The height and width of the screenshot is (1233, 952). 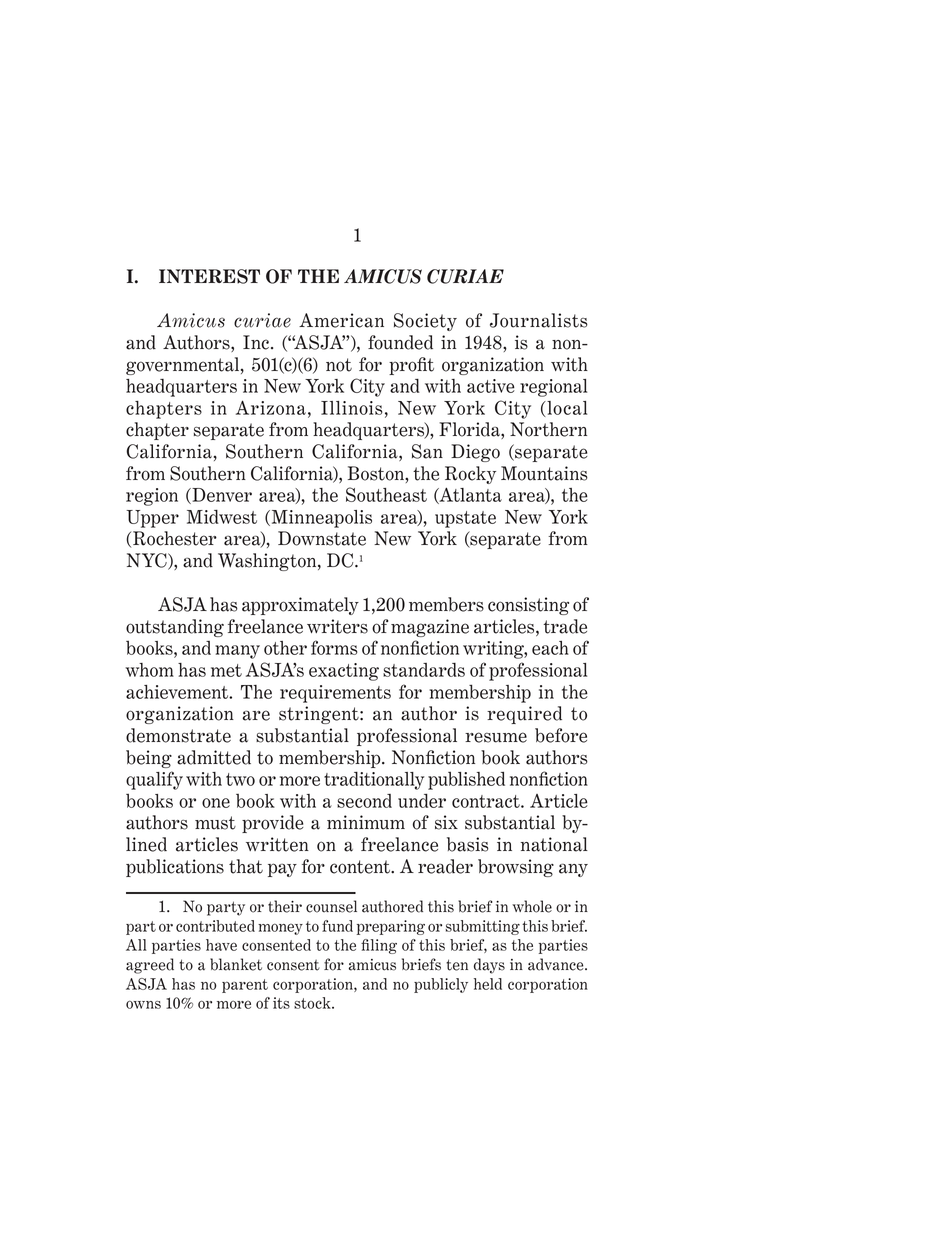 What do you see at coordinates (379, 946) in the screenshot?
I see `filing` at bounding box center [379, 946].
